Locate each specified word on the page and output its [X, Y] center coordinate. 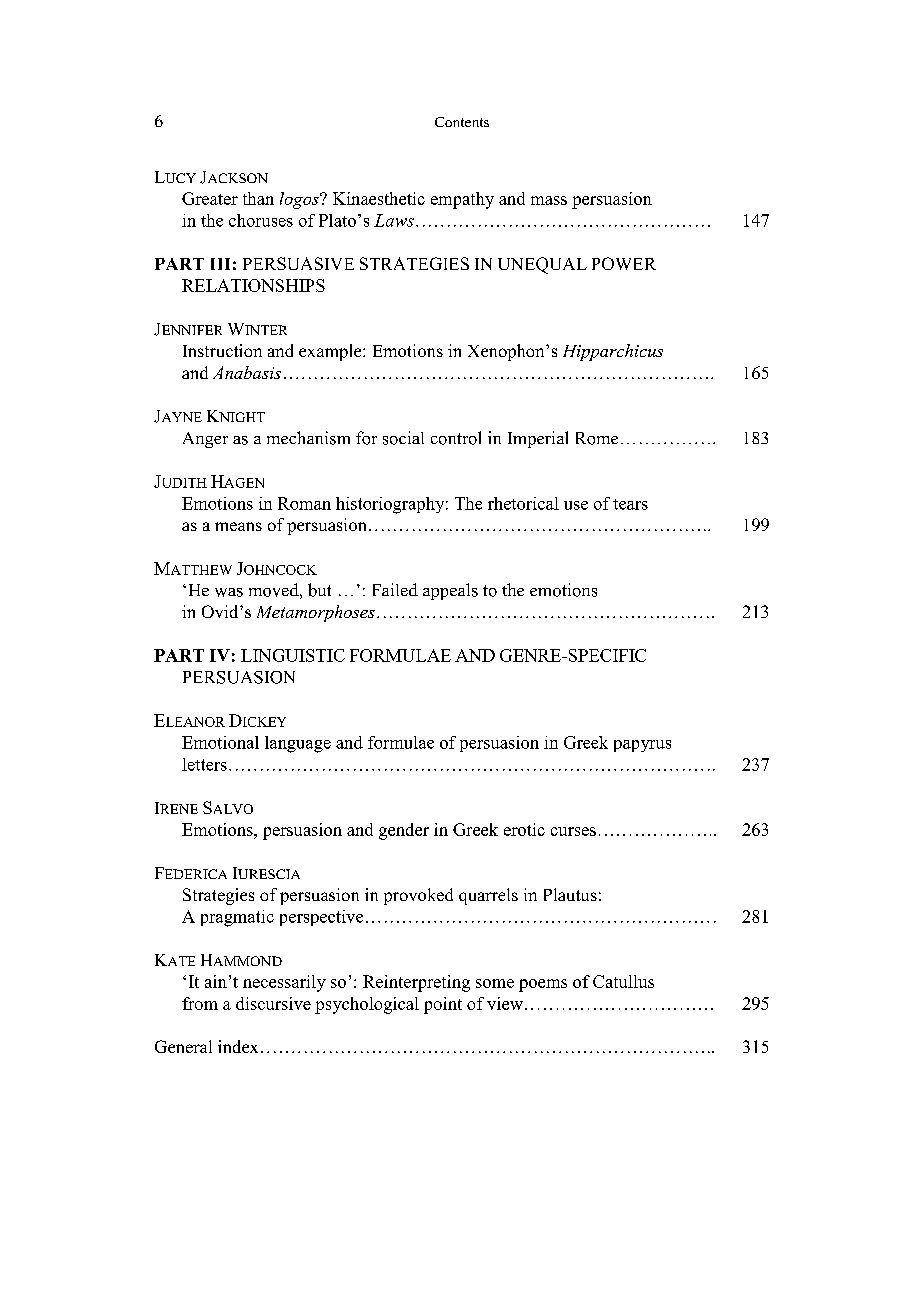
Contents [462, 122]
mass [549, 200]
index [238, 1046]
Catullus [623, 981]
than [258, 198]
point [443, 1005]
